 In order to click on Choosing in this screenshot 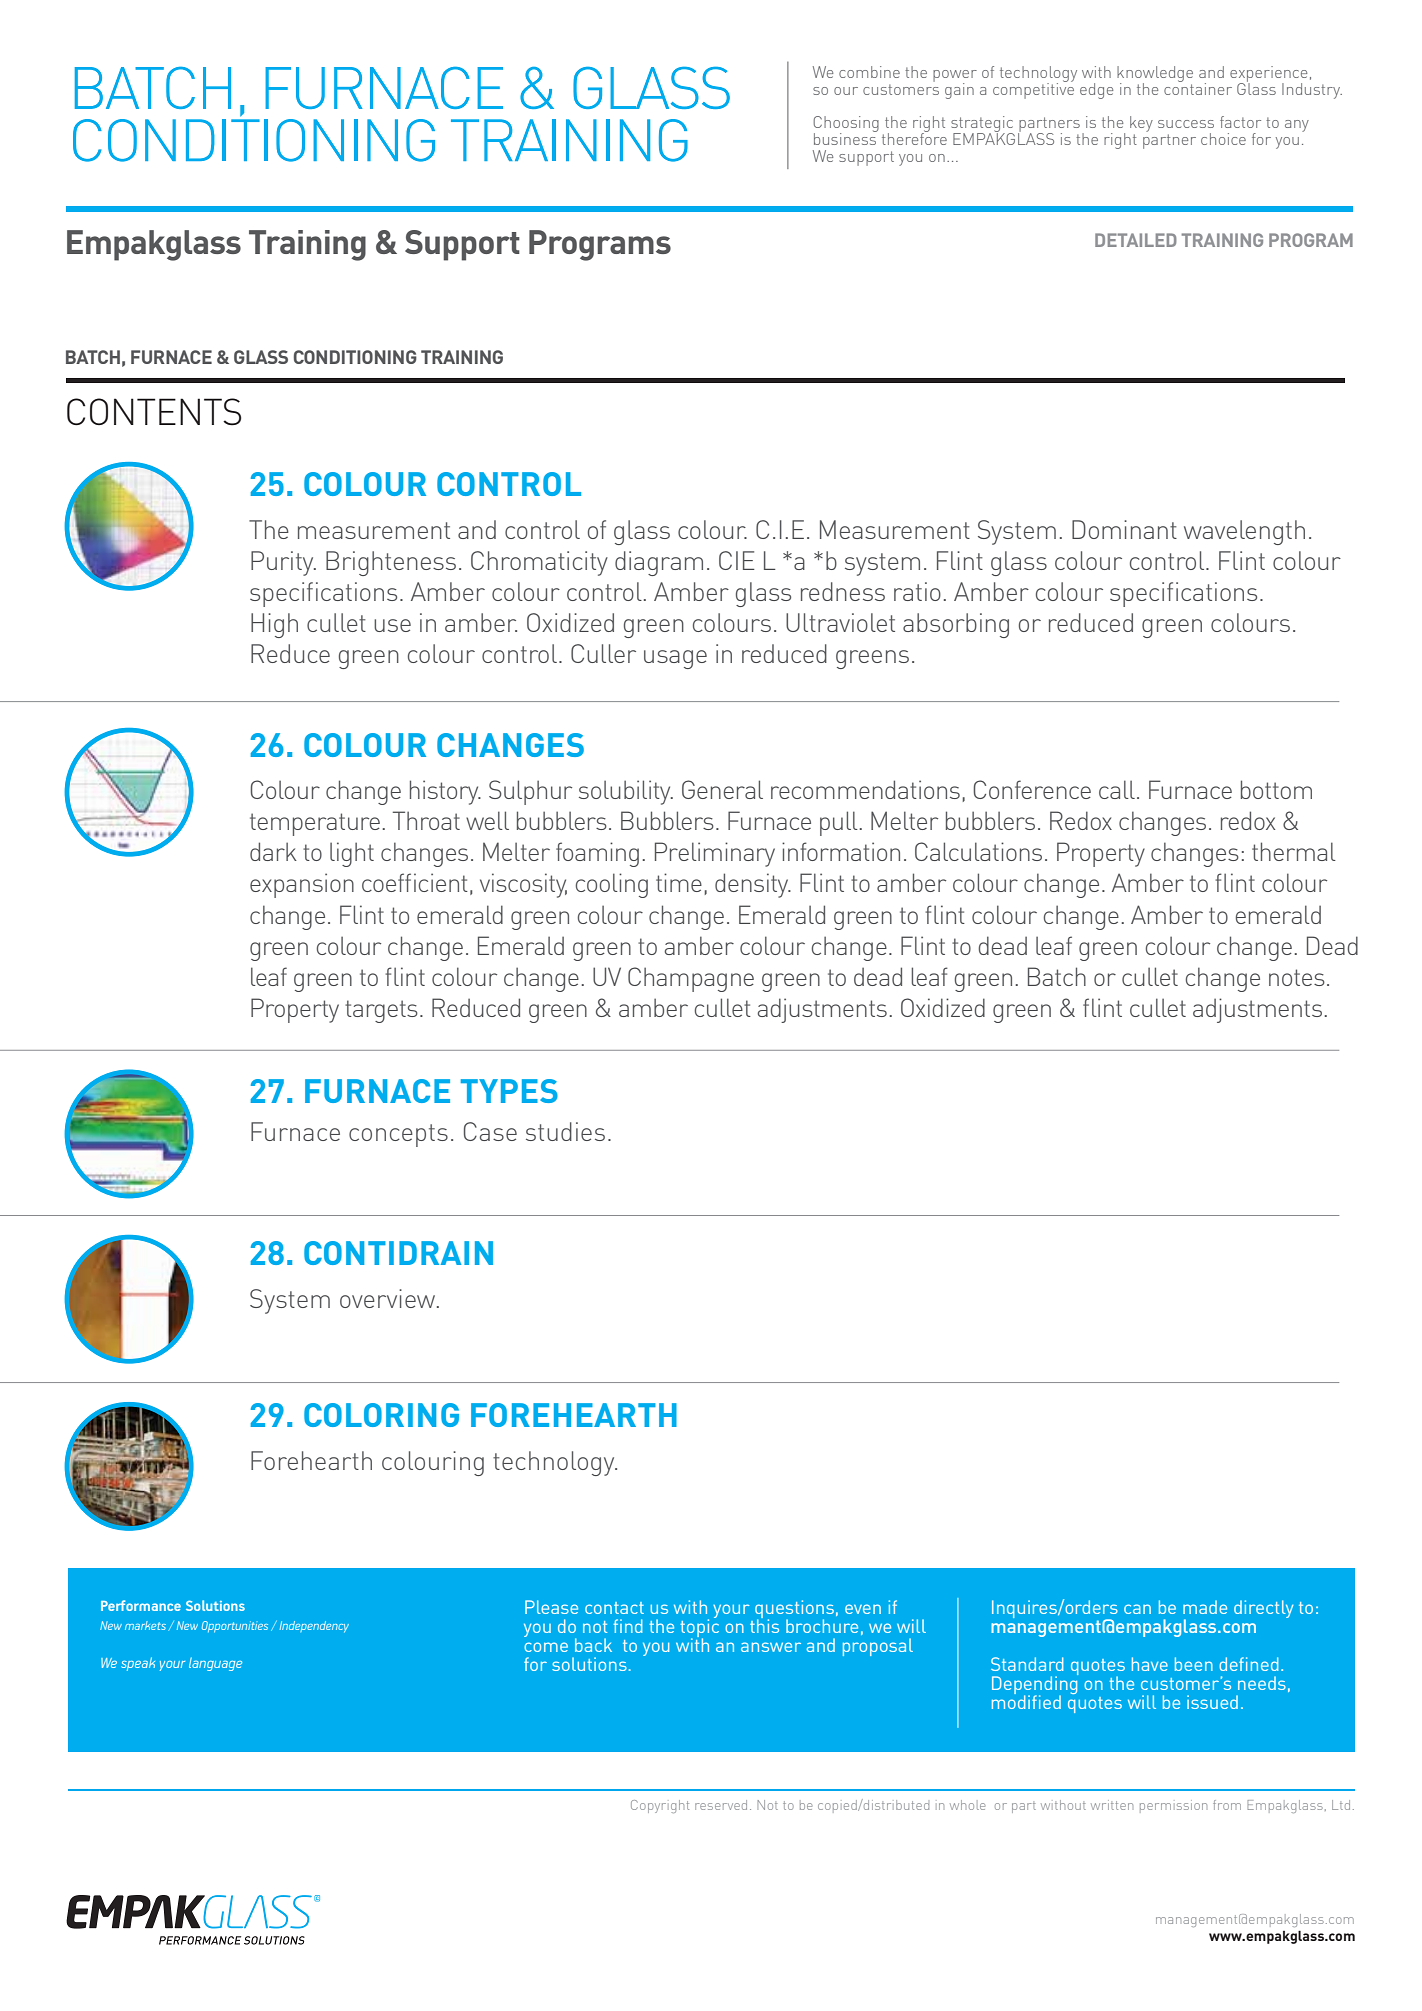, I will do `click(846, 125)`.
